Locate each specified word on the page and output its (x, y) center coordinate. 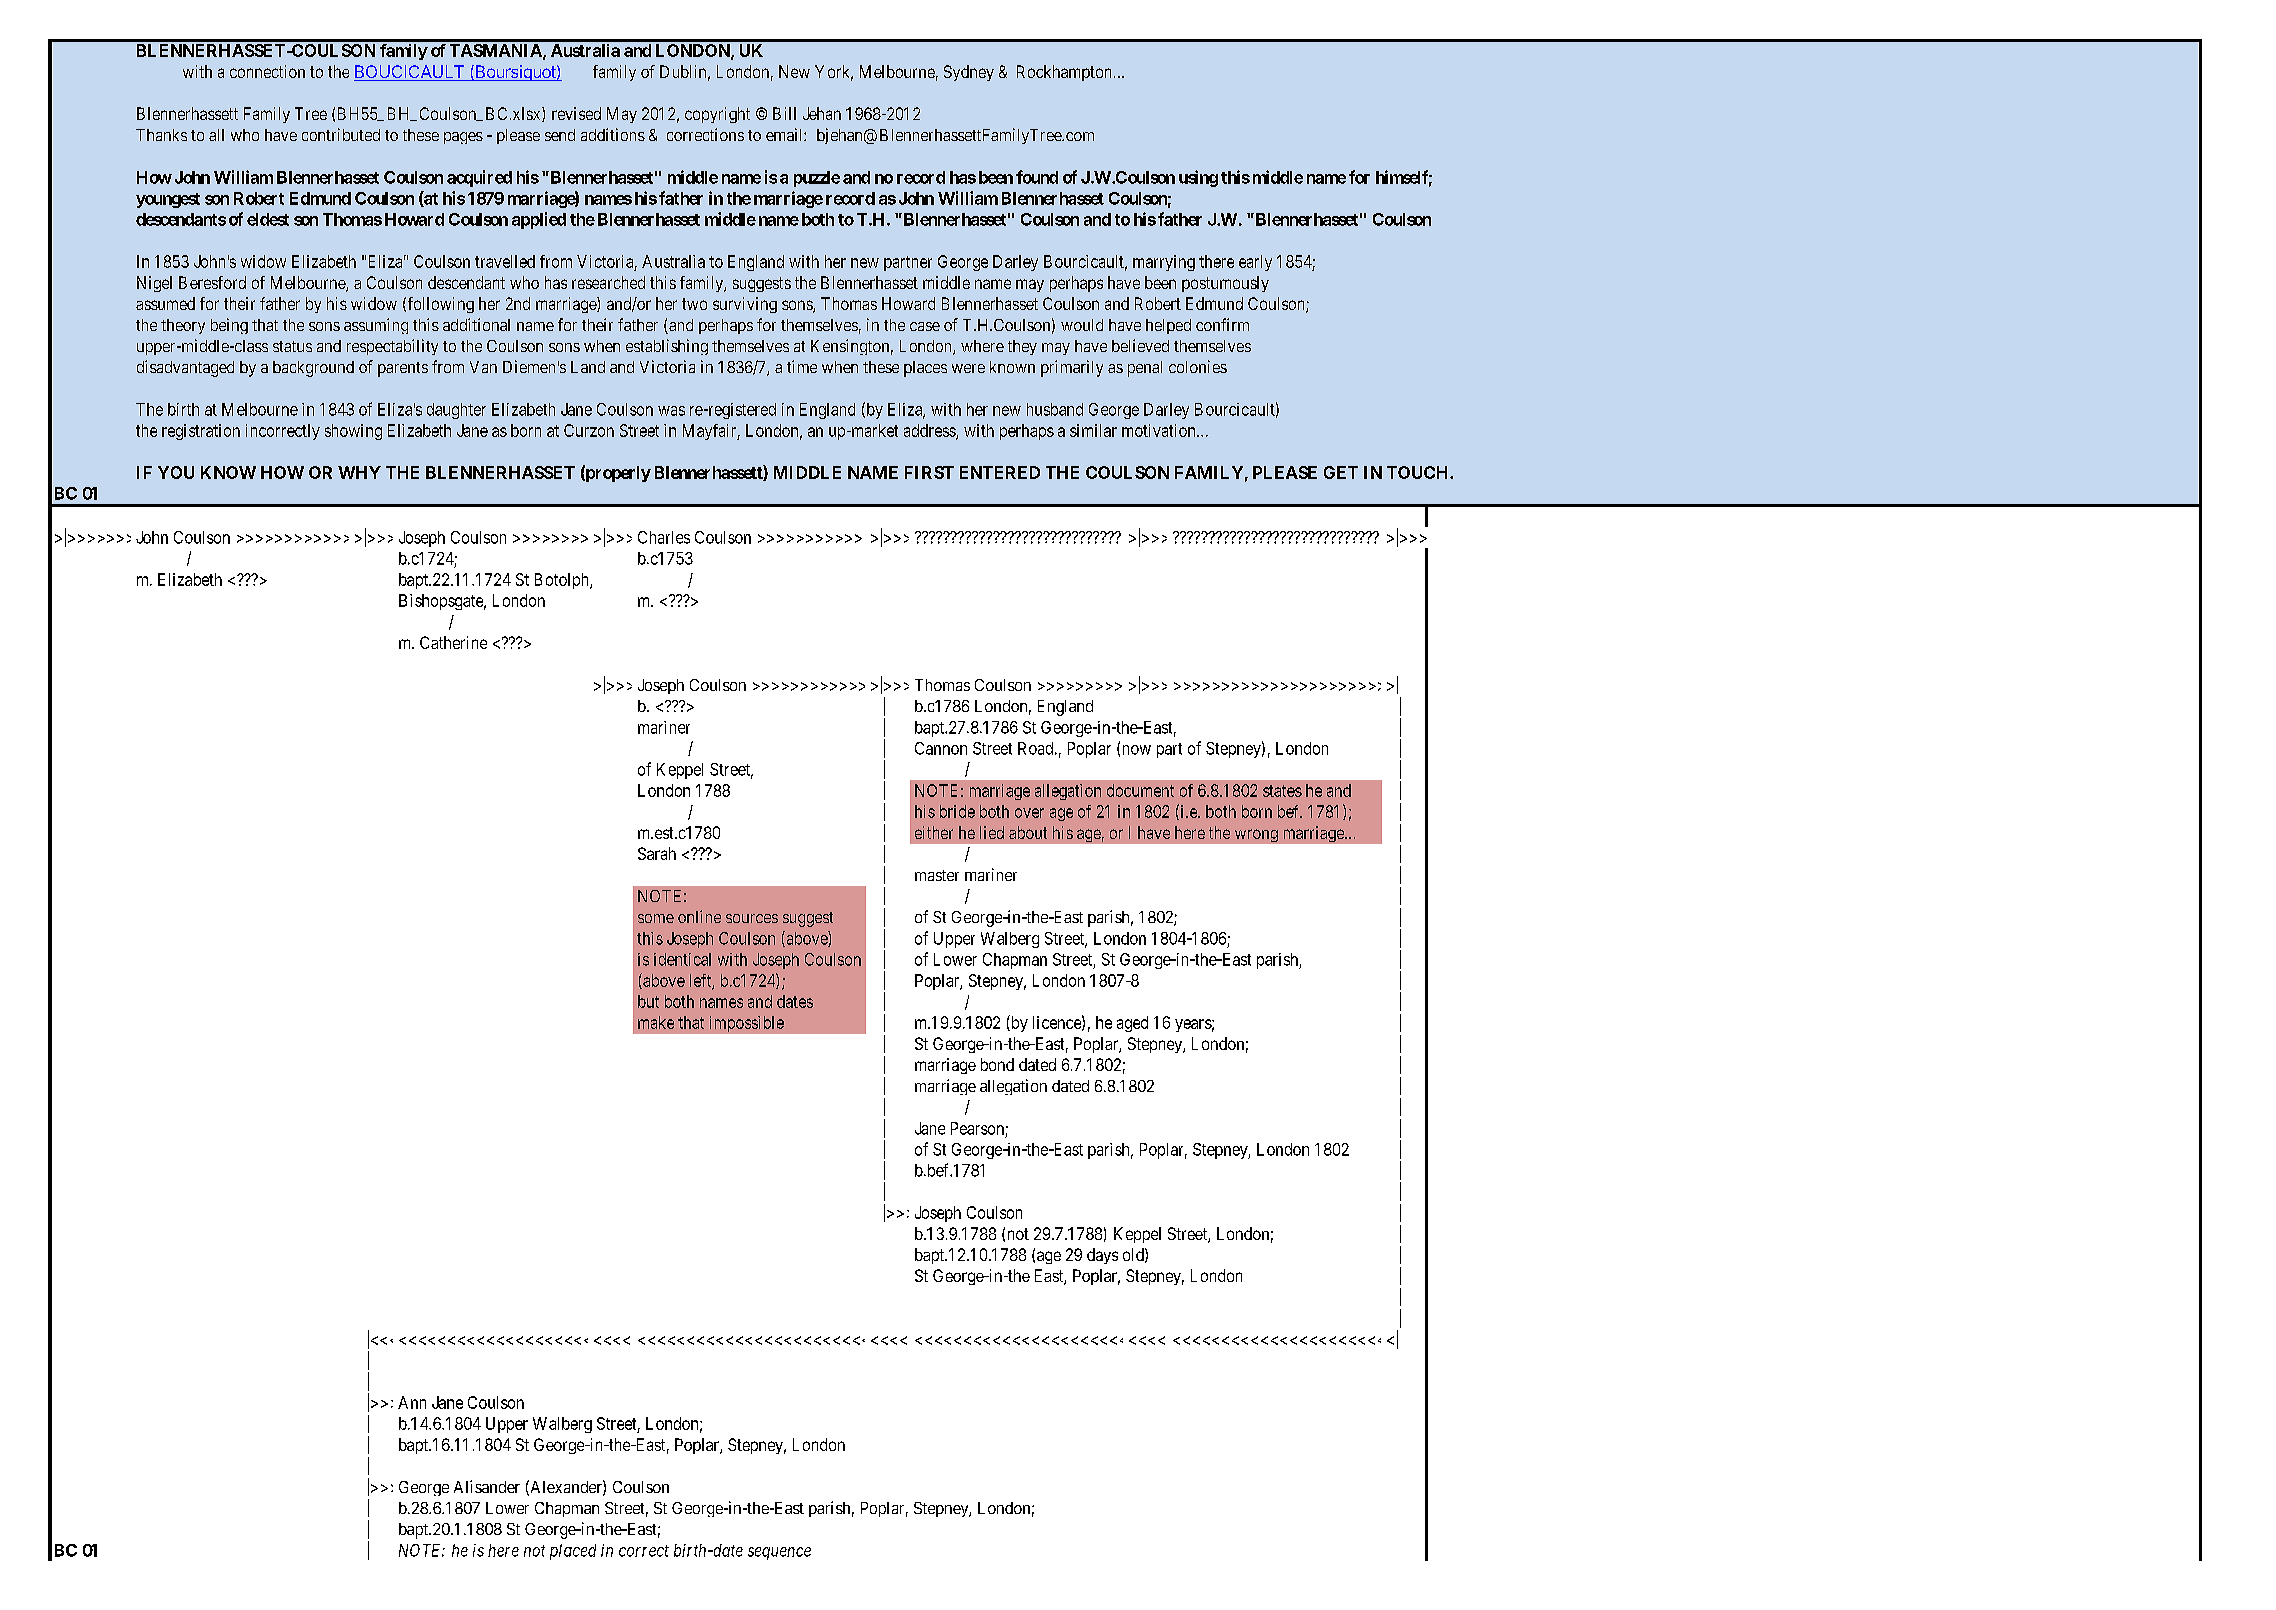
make (656, 1022)
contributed (341, 134)
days (1102, 1256)
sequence (779, 1553)
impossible (747, 1024)
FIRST (929, 472)
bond (997, 1064)
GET (1341, 472)
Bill (784, 113)
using (1198, 178)
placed (573, 1552)
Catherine (453, 642)
